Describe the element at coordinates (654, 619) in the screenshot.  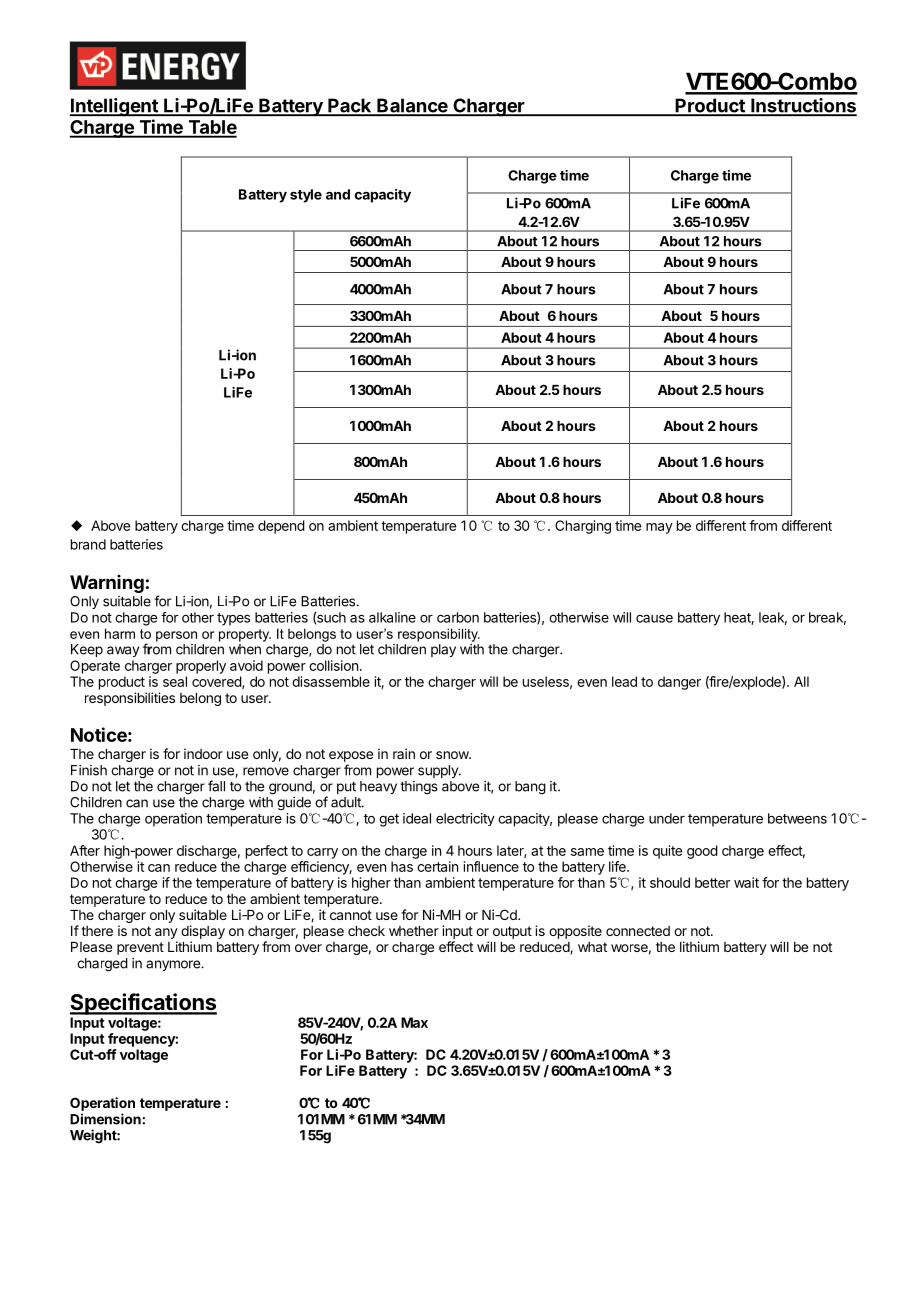
I see `cause` at that location.
